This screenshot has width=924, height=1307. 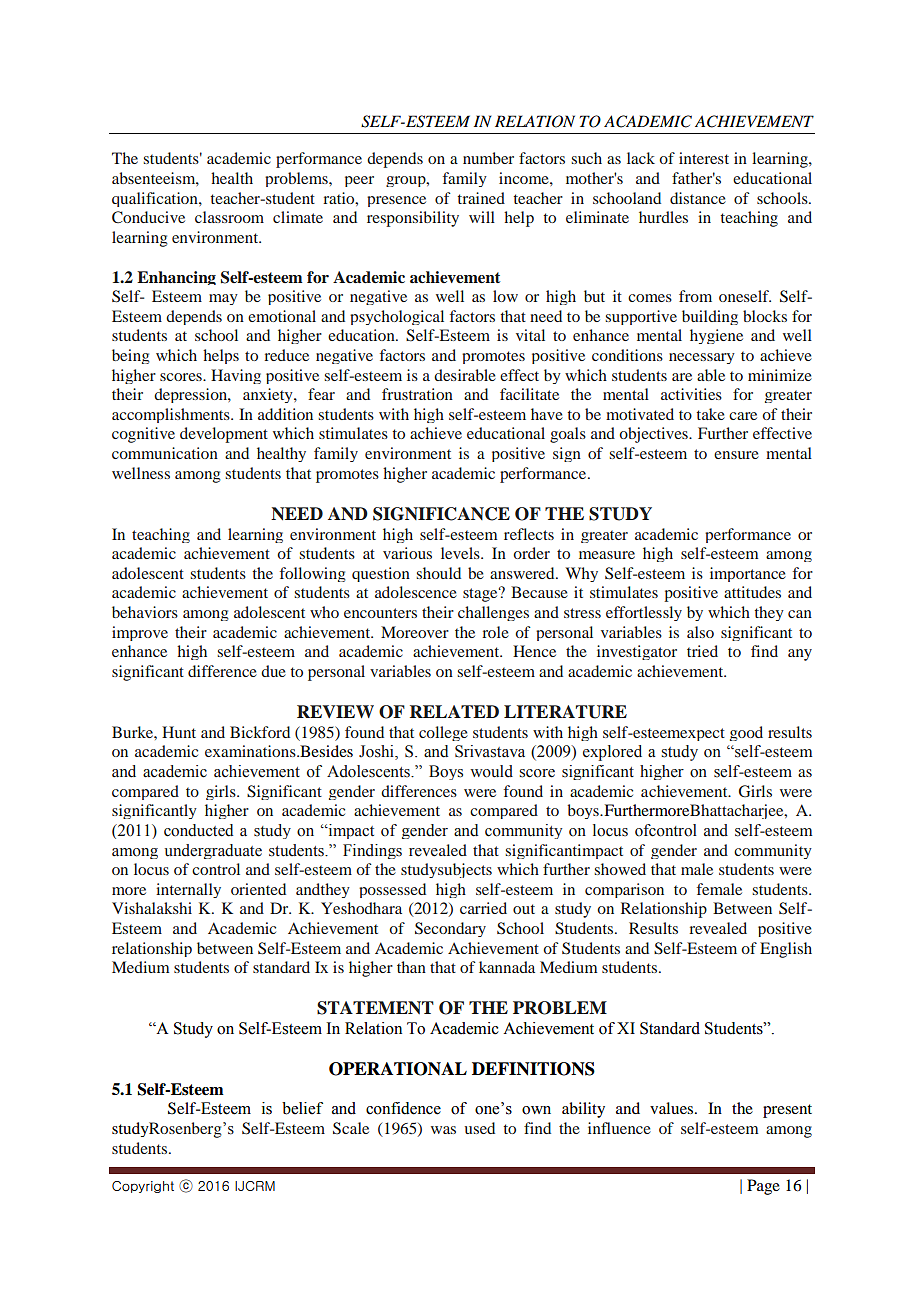 What do you see at coordinates (229, 217) in the screenshot?
I see `classroom` at bounding box center [229, 217].
